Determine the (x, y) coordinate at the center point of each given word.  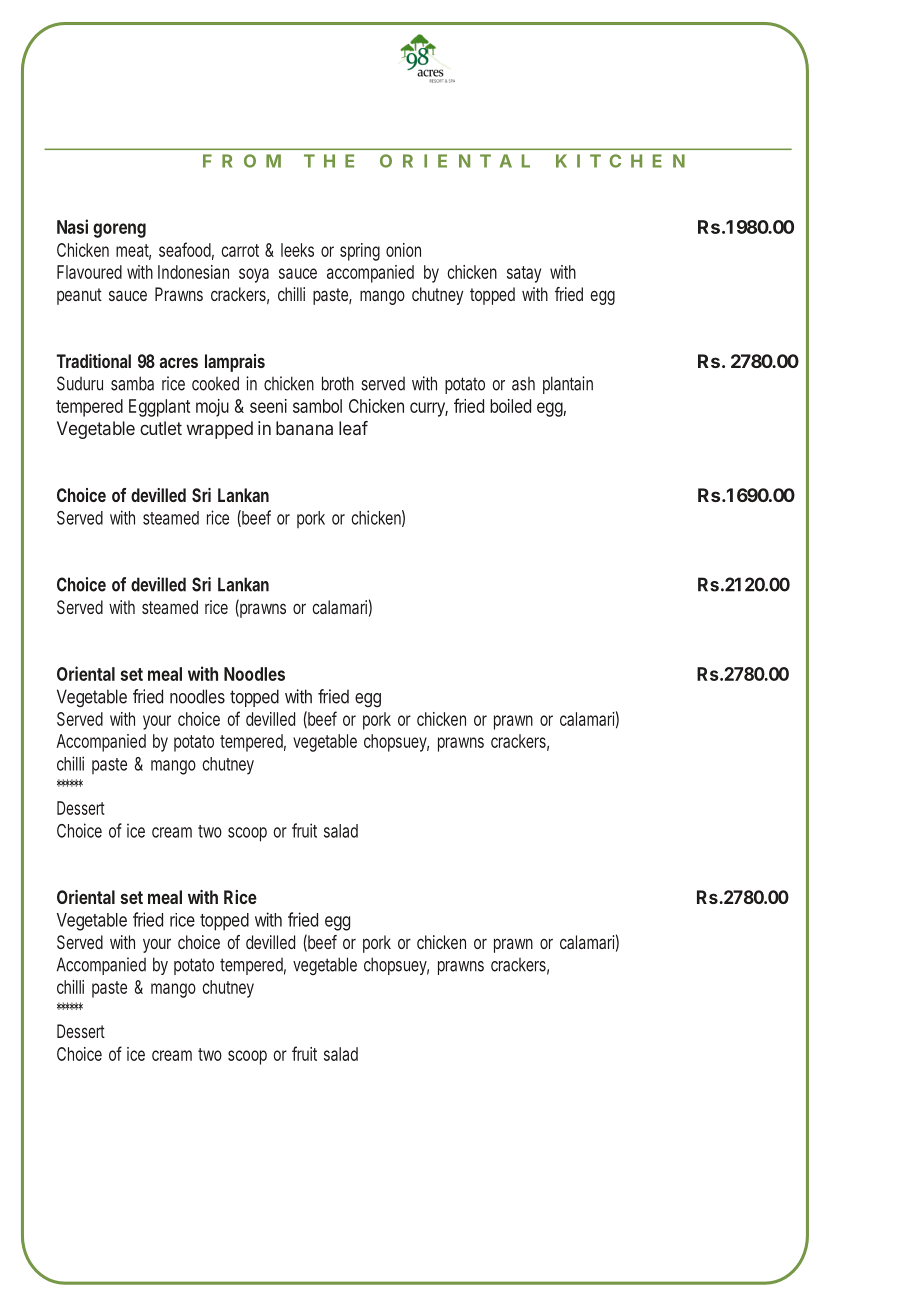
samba (132, 383)
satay (524, 274)
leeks (297, 250)
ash (523, 384)
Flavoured (89, 272)
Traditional (94, 361)
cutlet (161, 428)
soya (254, 275)
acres (179, 362)
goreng (119, 230)
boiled (510, 406)
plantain (568, 385)
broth (338, 383)
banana (304, 428)
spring (360, 252)
